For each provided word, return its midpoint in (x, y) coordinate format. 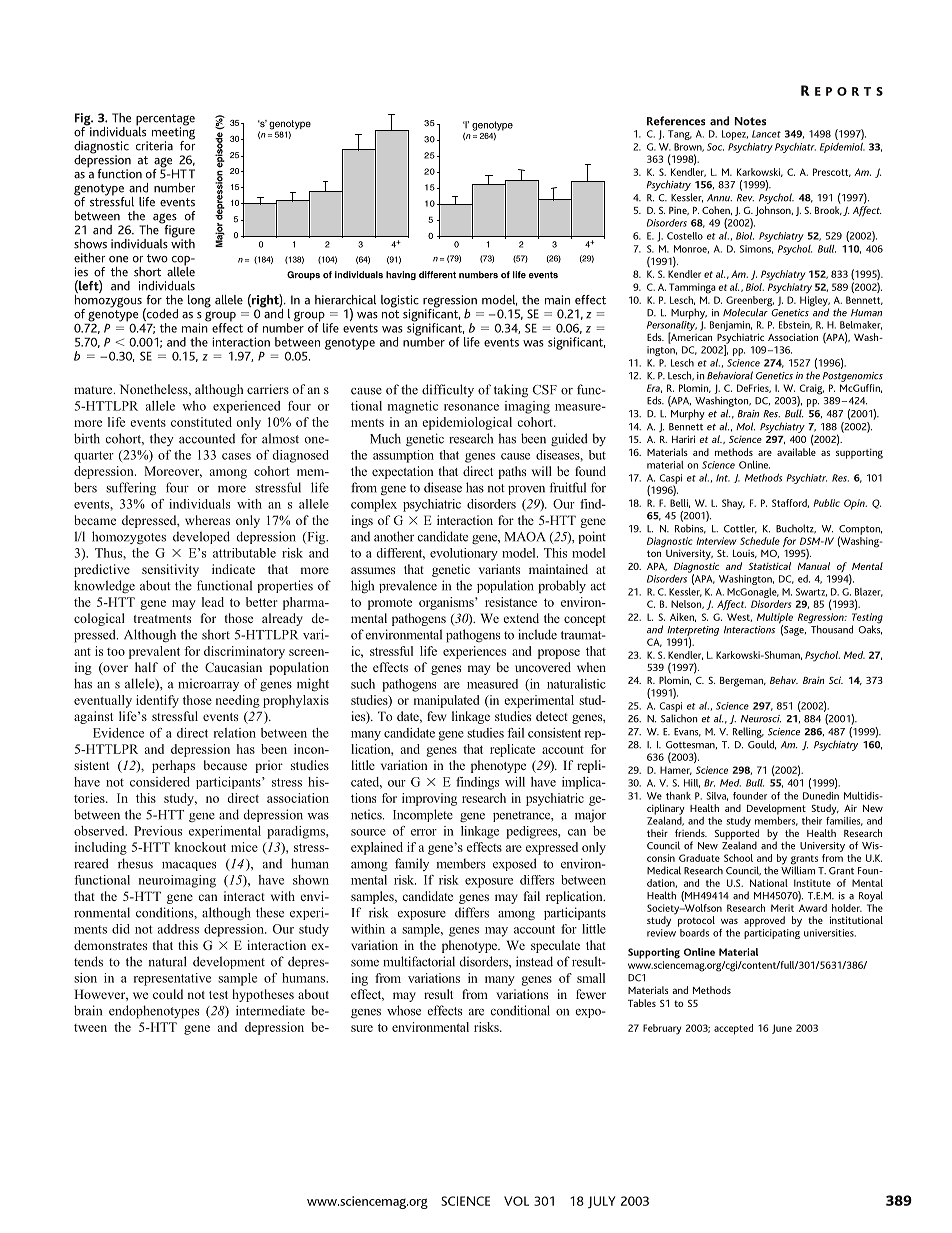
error (424, 832)
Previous (158, 831)
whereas (207, 520)
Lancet (766, 134)
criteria (154, 146)
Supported (737, 835)
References (676, 121)
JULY (601, 1202)
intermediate (270, 1010)
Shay (733, 504)
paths (512, 472)
